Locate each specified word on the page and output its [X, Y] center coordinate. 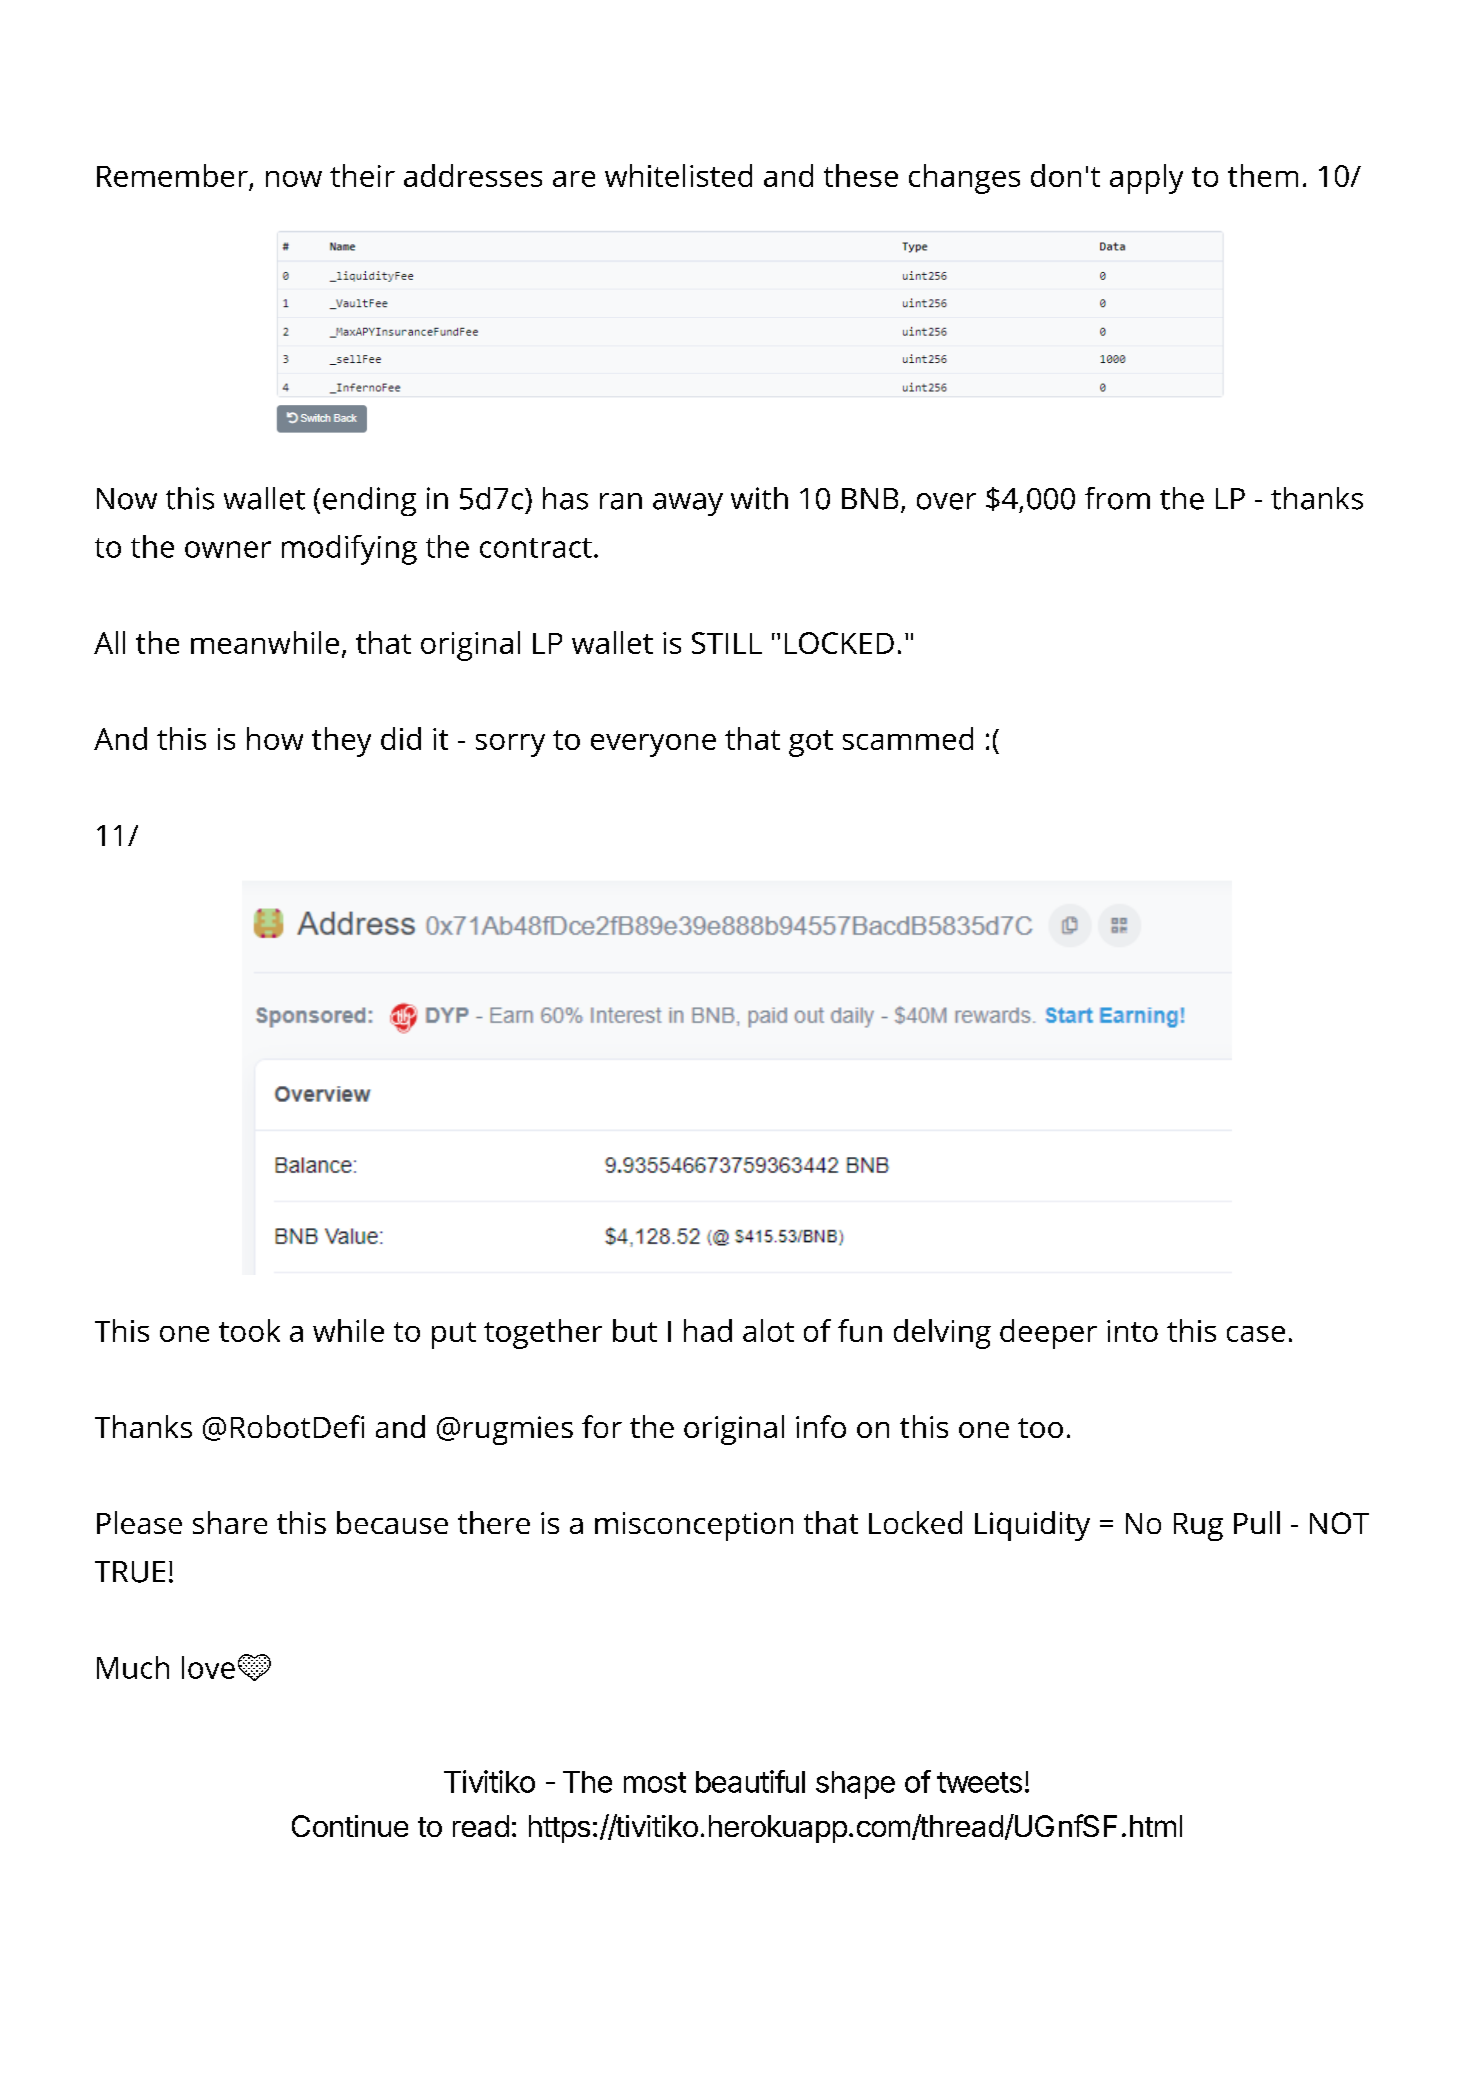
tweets [979, 1782]
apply [1146, 179]
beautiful [750, 1781]
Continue [350, 1826]
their [362, 175]
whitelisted [678, 175]
